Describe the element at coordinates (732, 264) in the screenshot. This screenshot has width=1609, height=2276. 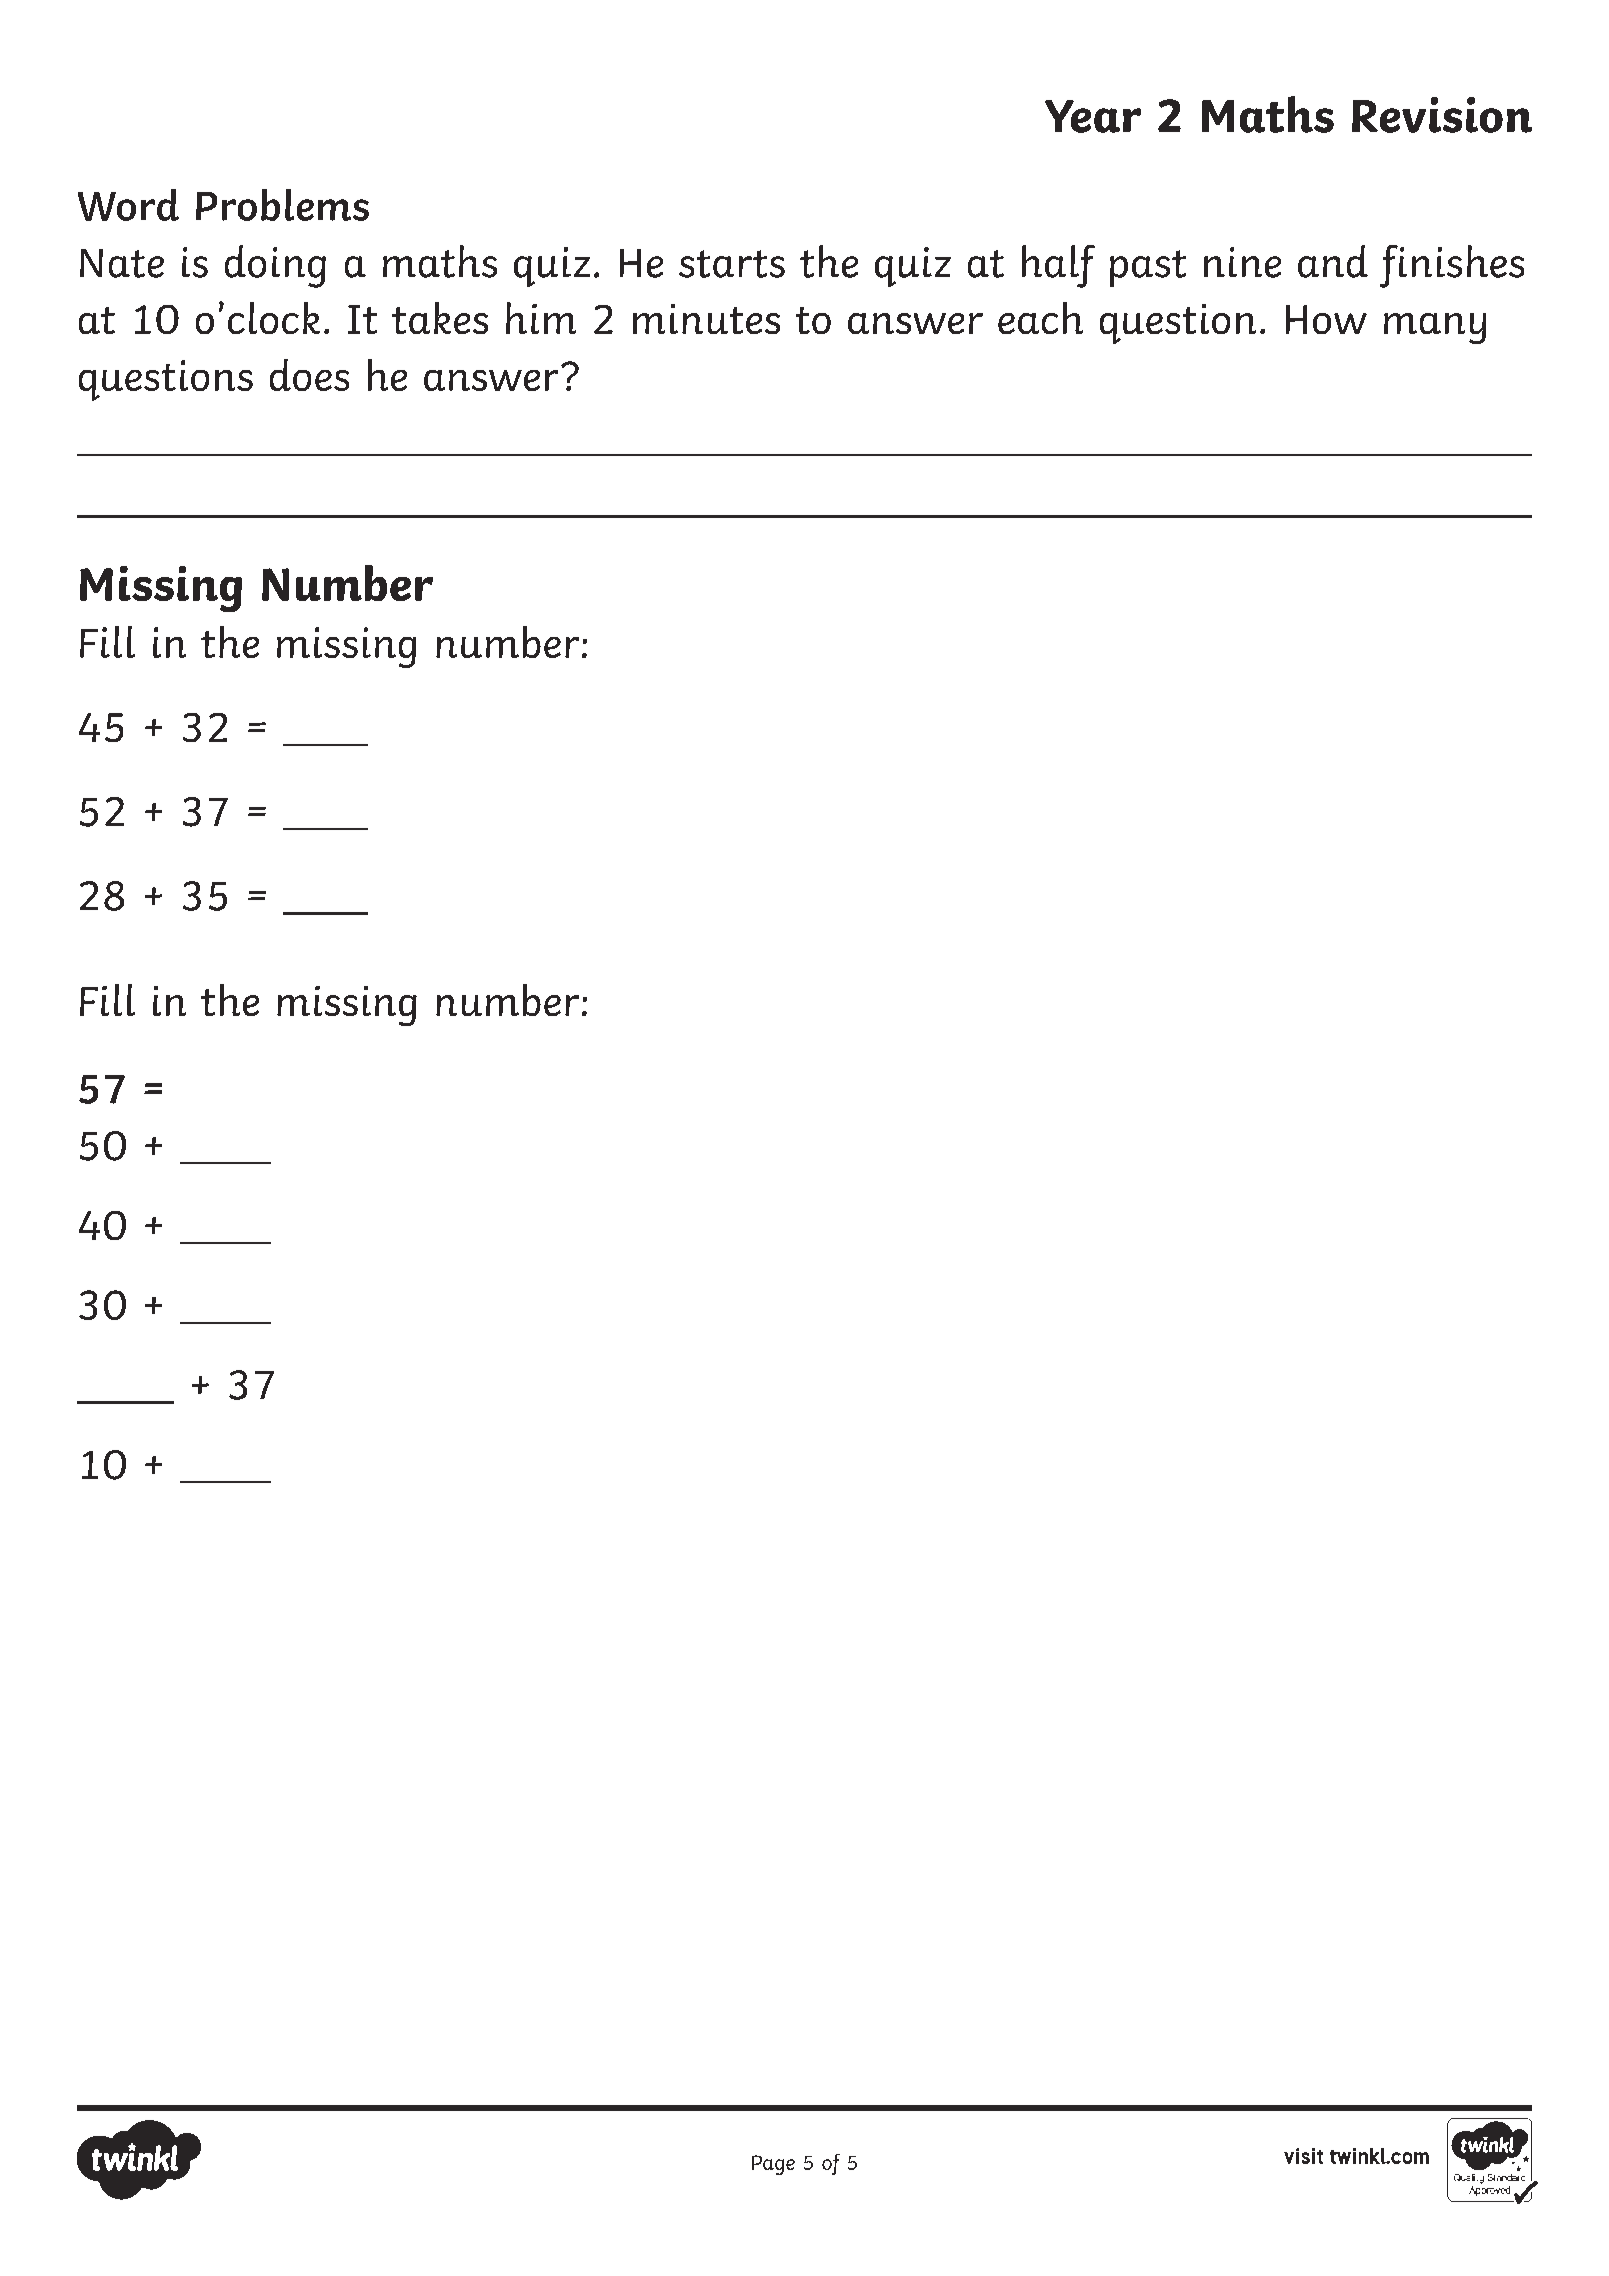
I see `starts` at that location.
